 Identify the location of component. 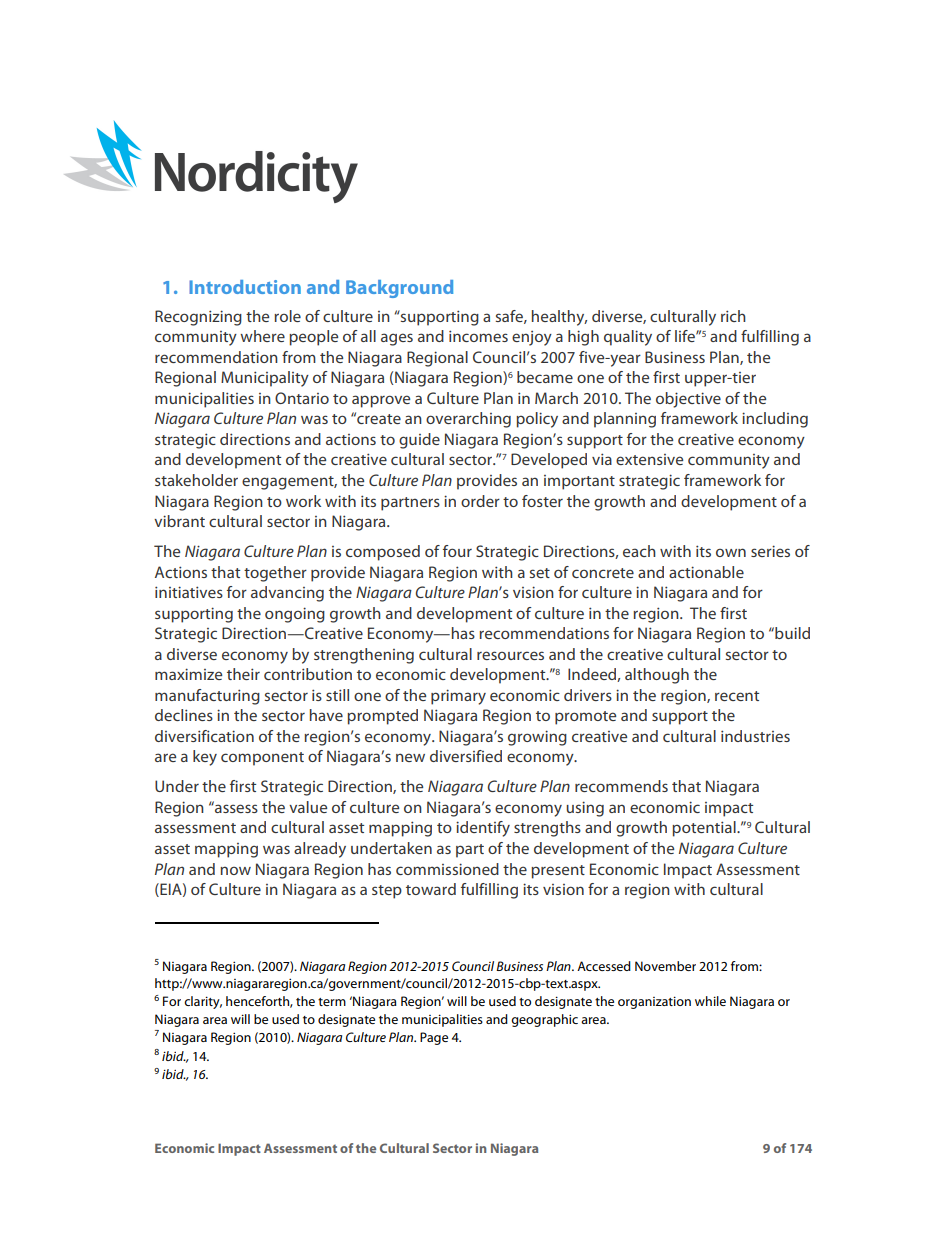
(262, 759).
